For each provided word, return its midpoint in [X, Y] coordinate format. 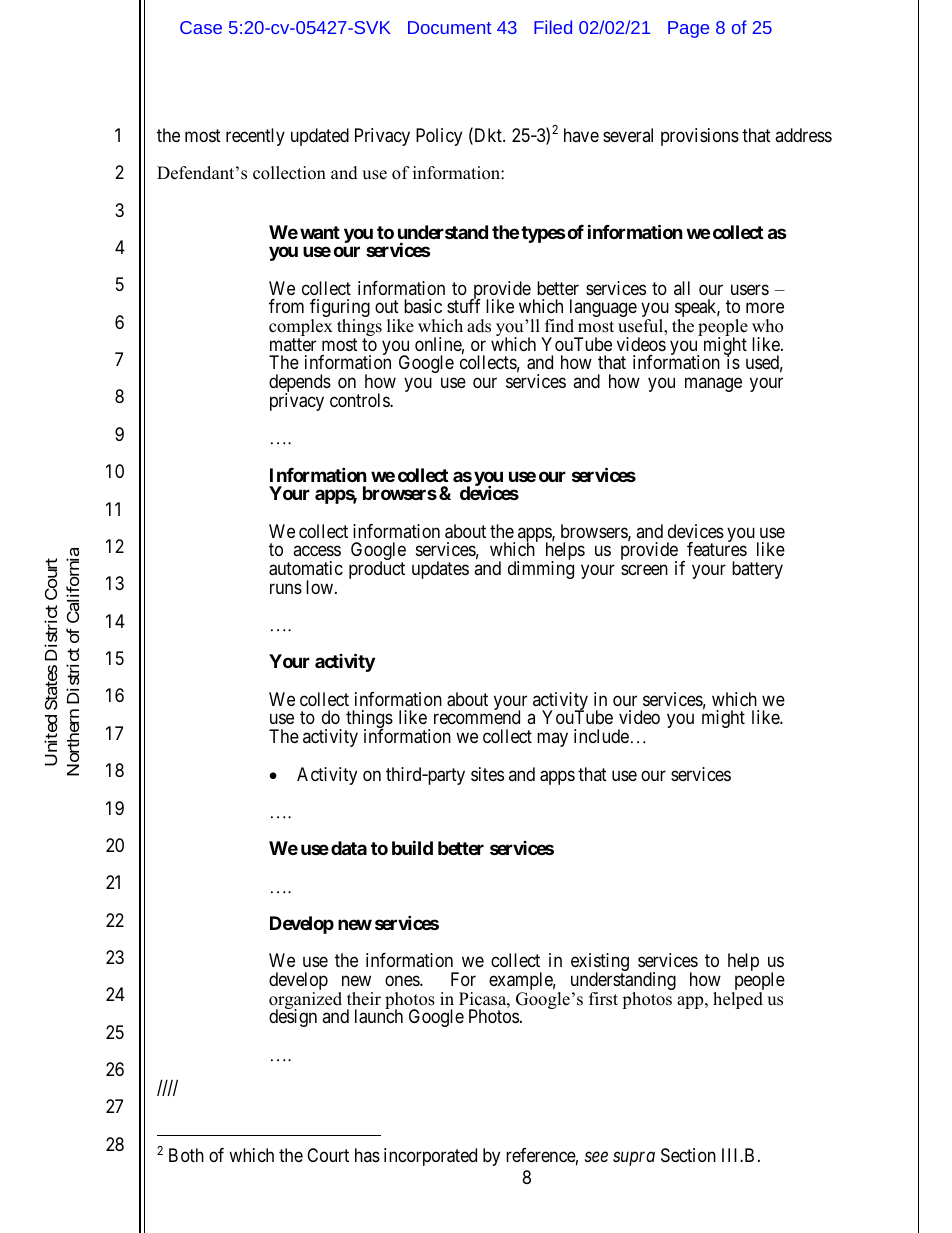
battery [757, 570]
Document [449, 27]
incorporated [430, 1157]
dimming [541, 570]
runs [286, 588]
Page [688, 29]
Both [186, 1155]
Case [201, 27]
